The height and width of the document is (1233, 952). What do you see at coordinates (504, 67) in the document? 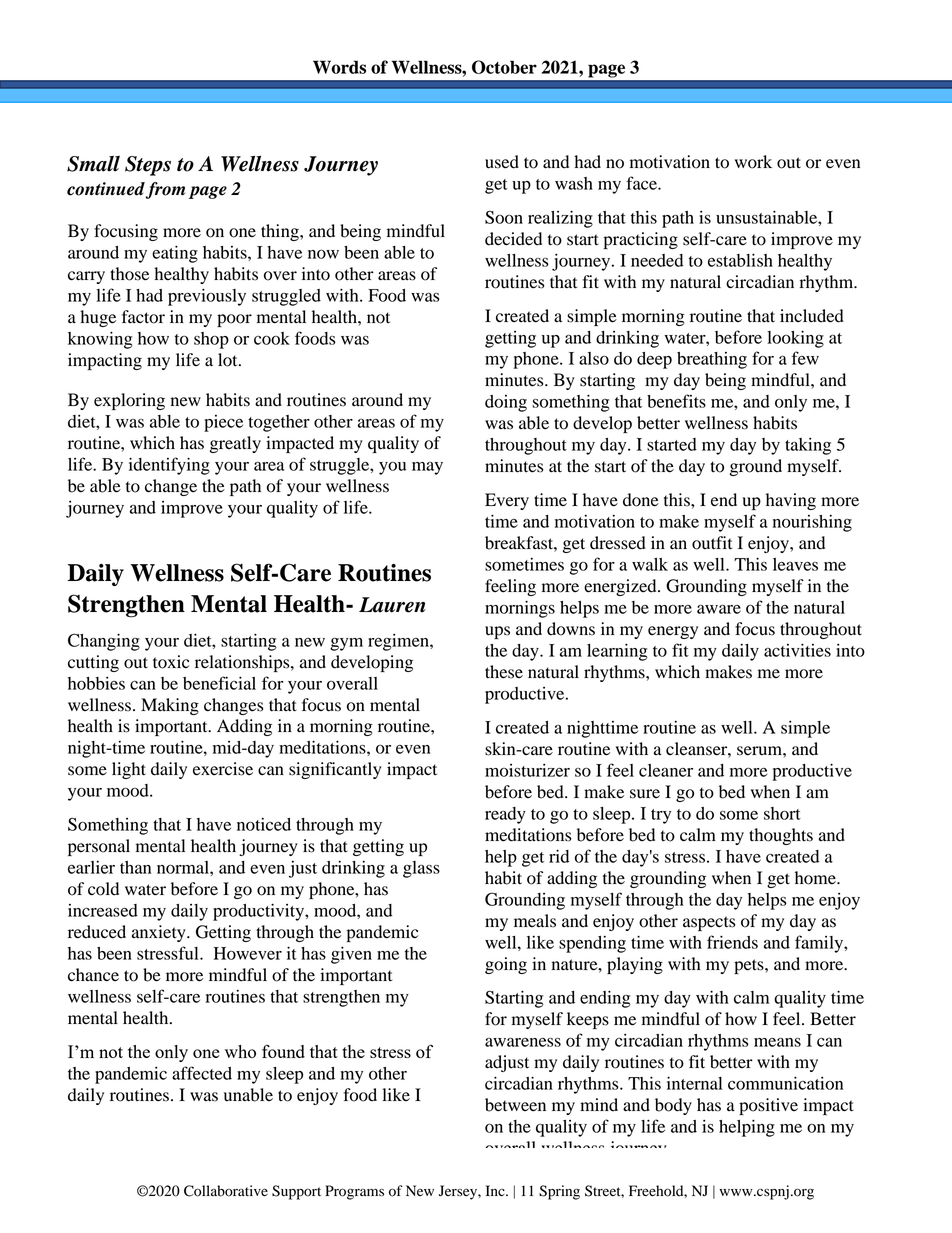
I see `October` at bounding box center [504, 67].
